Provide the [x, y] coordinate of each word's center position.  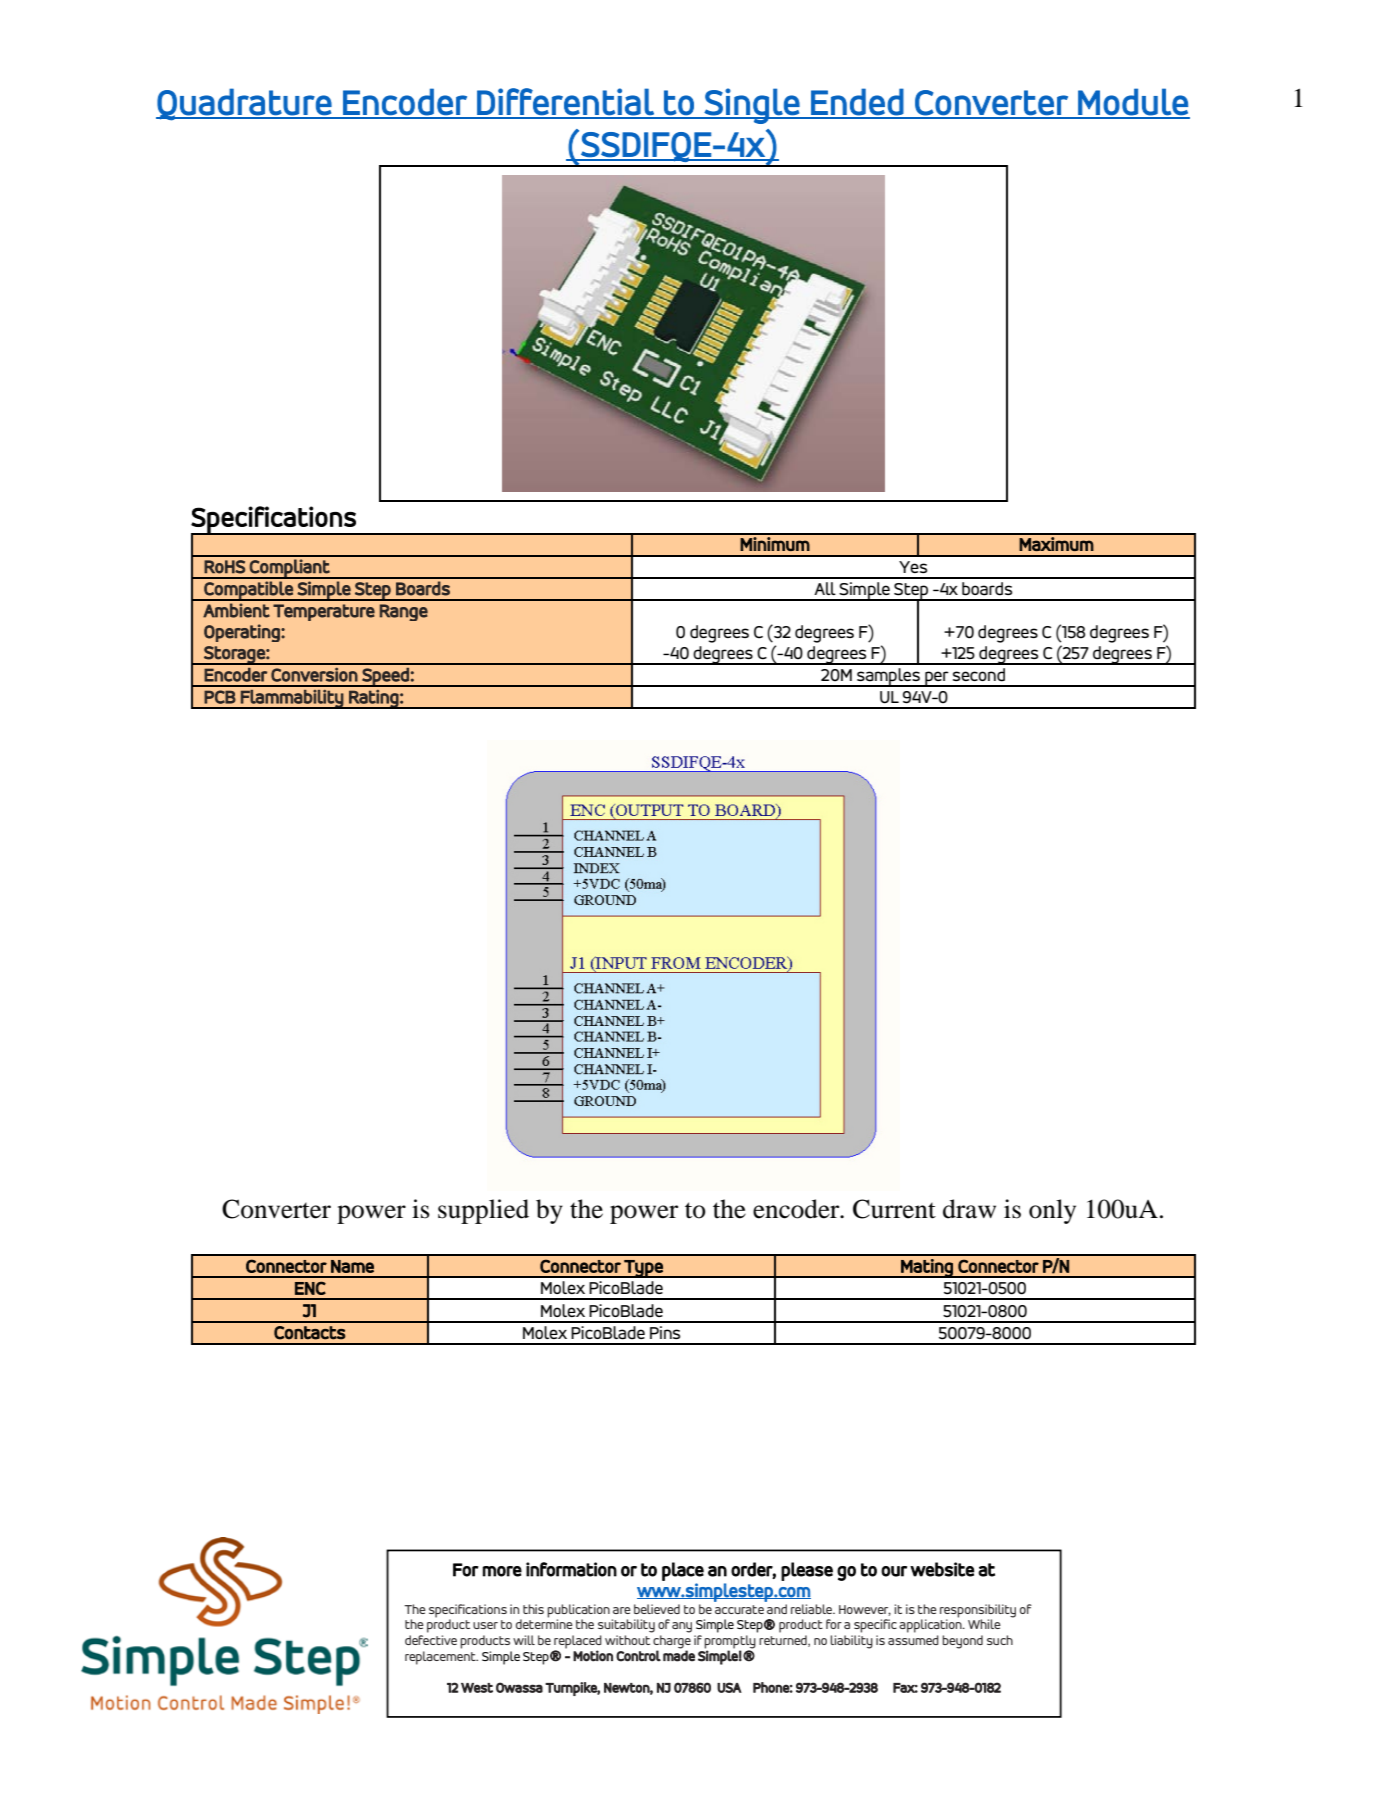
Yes [913, 567]
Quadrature [244, 104]
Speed [385, 677]
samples [888, 677]
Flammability [292, 699]
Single [752, 106]
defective [431, 1640]
